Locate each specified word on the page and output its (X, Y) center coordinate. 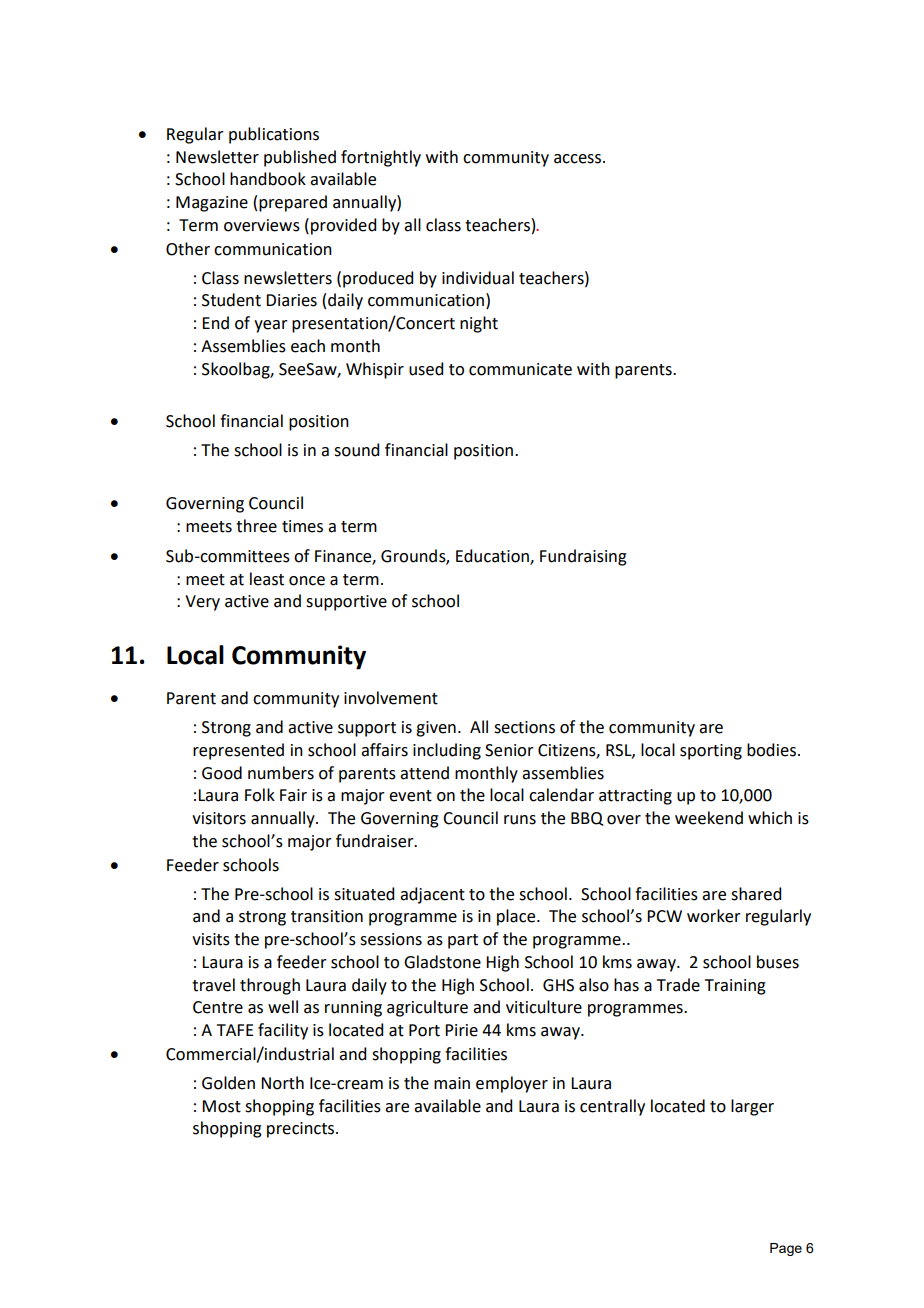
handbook (268, 179)
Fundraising (583, 557)
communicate (520, 369)
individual (478, 278)
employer (512, 1084)
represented (238, 751)
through (270, 986)
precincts (302, 1130)
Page (786, 1249)
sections (524, 727)
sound (356, 450)
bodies (773, 750)
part (463, 941)
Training (735, 987)
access (579, 159)
